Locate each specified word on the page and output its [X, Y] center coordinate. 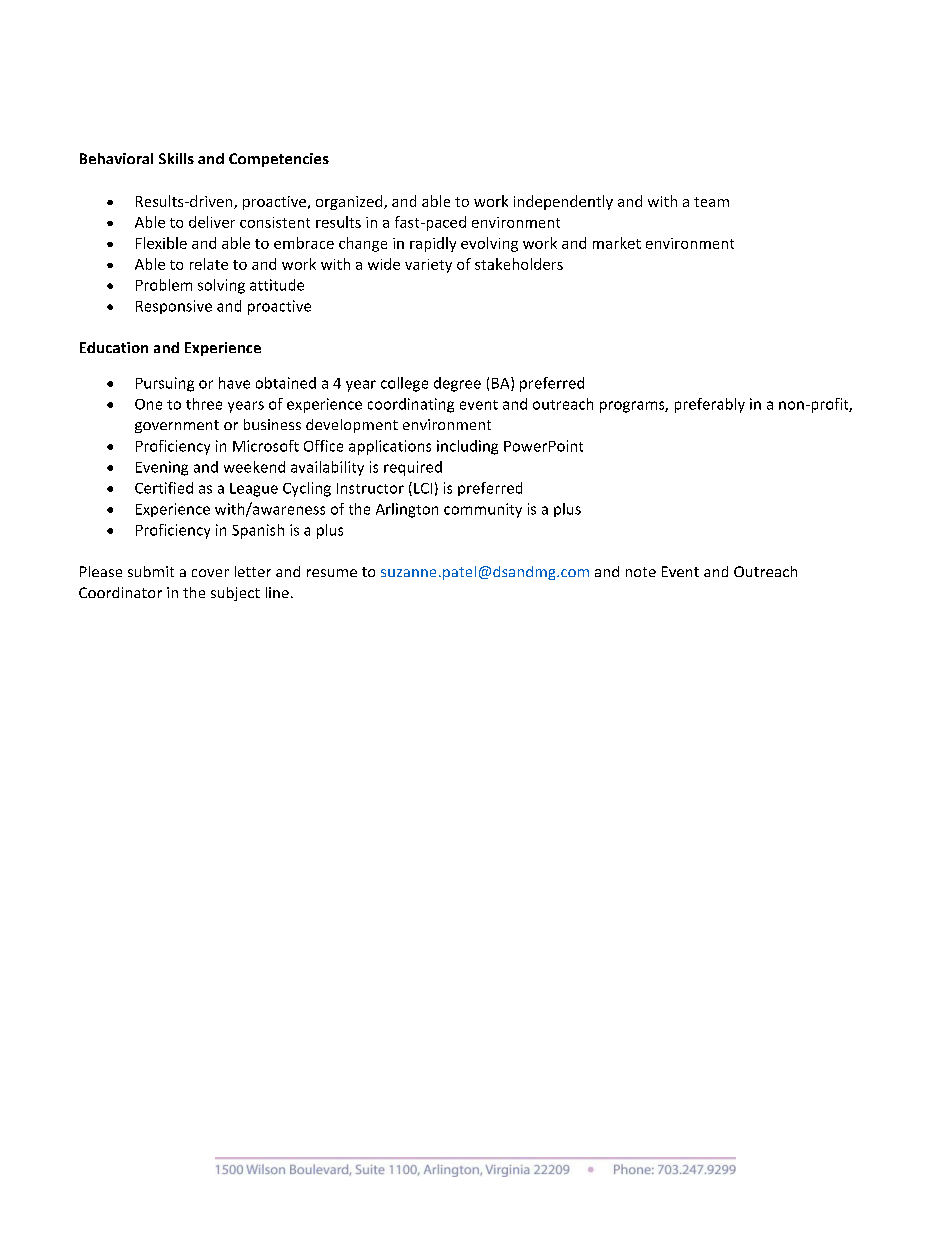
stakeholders [519, 264]
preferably [710, 405]
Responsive [174, 307]
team [711, 202]
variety [428, 266]
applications [390, 447]
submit [151, 571]
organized [350, 202]
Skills [176, 158]
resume [332, 573]
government [177, 426]
